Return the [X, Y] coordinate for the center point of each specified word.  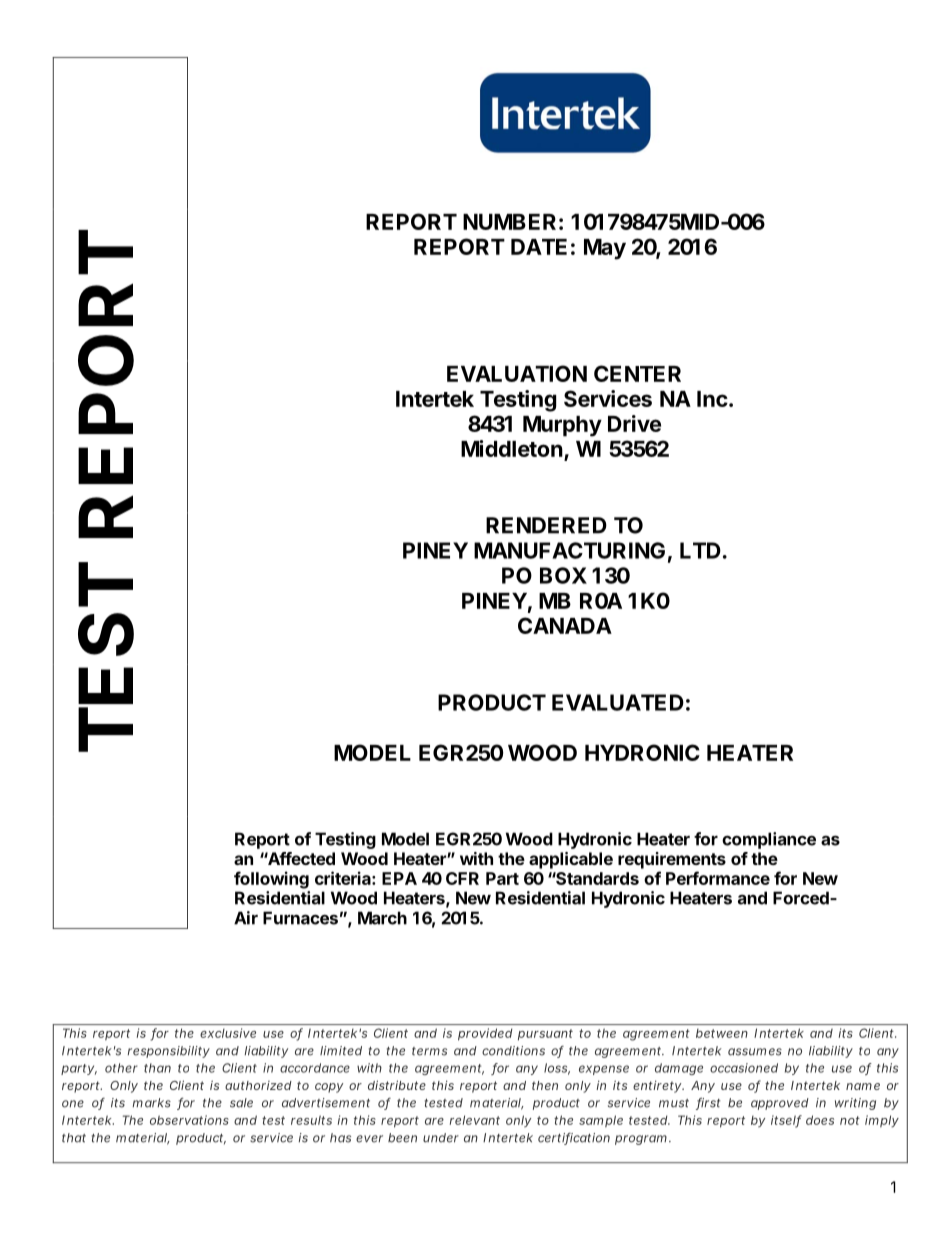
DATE [539, 247]
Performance [718, 878]
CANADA [565, 625]
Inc [712, 399]
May [605, 249]
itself [786, 1121]
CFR [462, 878]
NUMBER [509, 222]
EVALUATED [618, 702]
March [382, 918]
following [271, 880]
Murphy [562, 426]
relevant [475, 1120]
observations [189, 1120]
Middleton [512, 448]
